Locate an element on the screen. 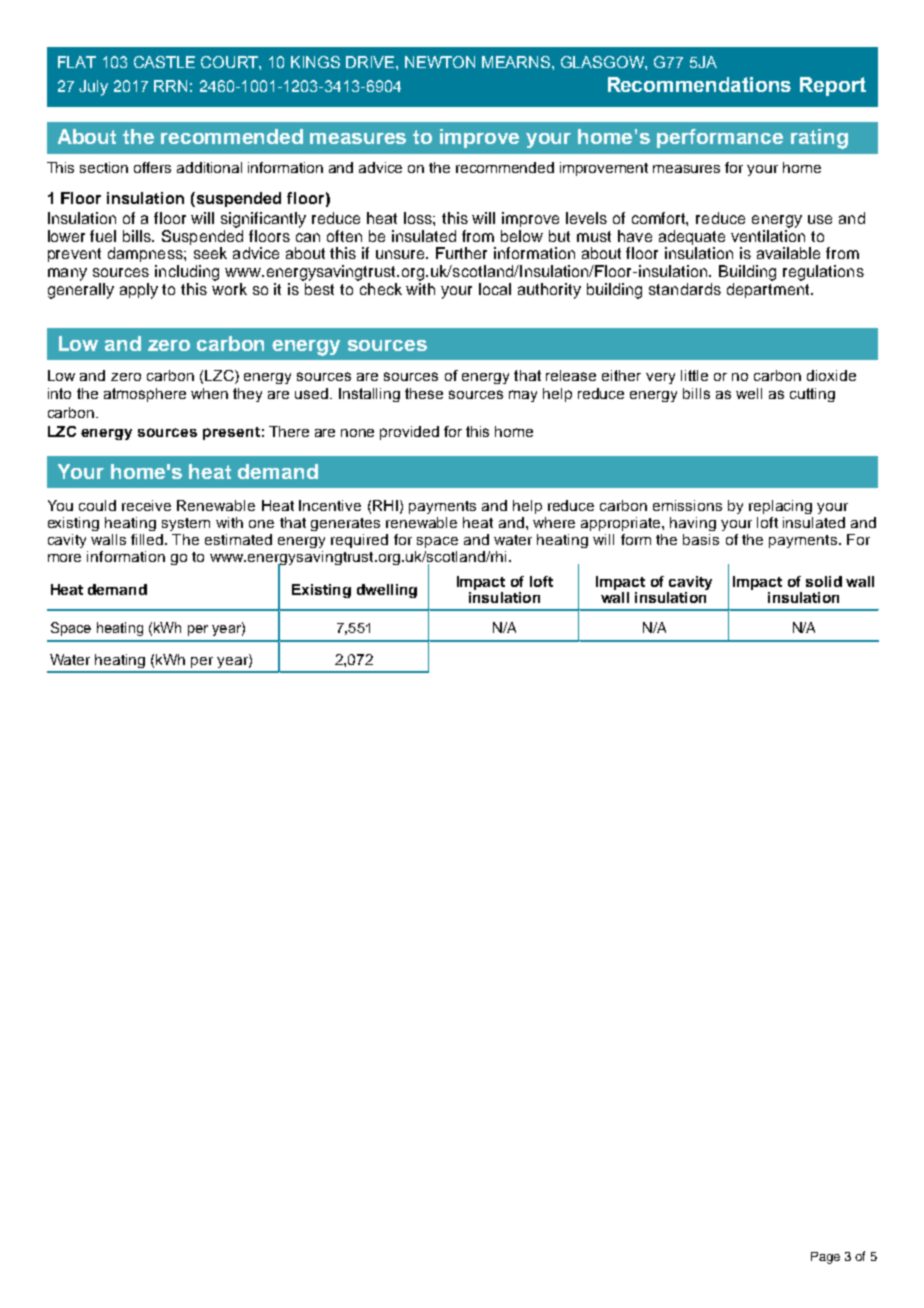 This screenshot has width=924, height=1308. filled is located at coordinates (148, 539).
